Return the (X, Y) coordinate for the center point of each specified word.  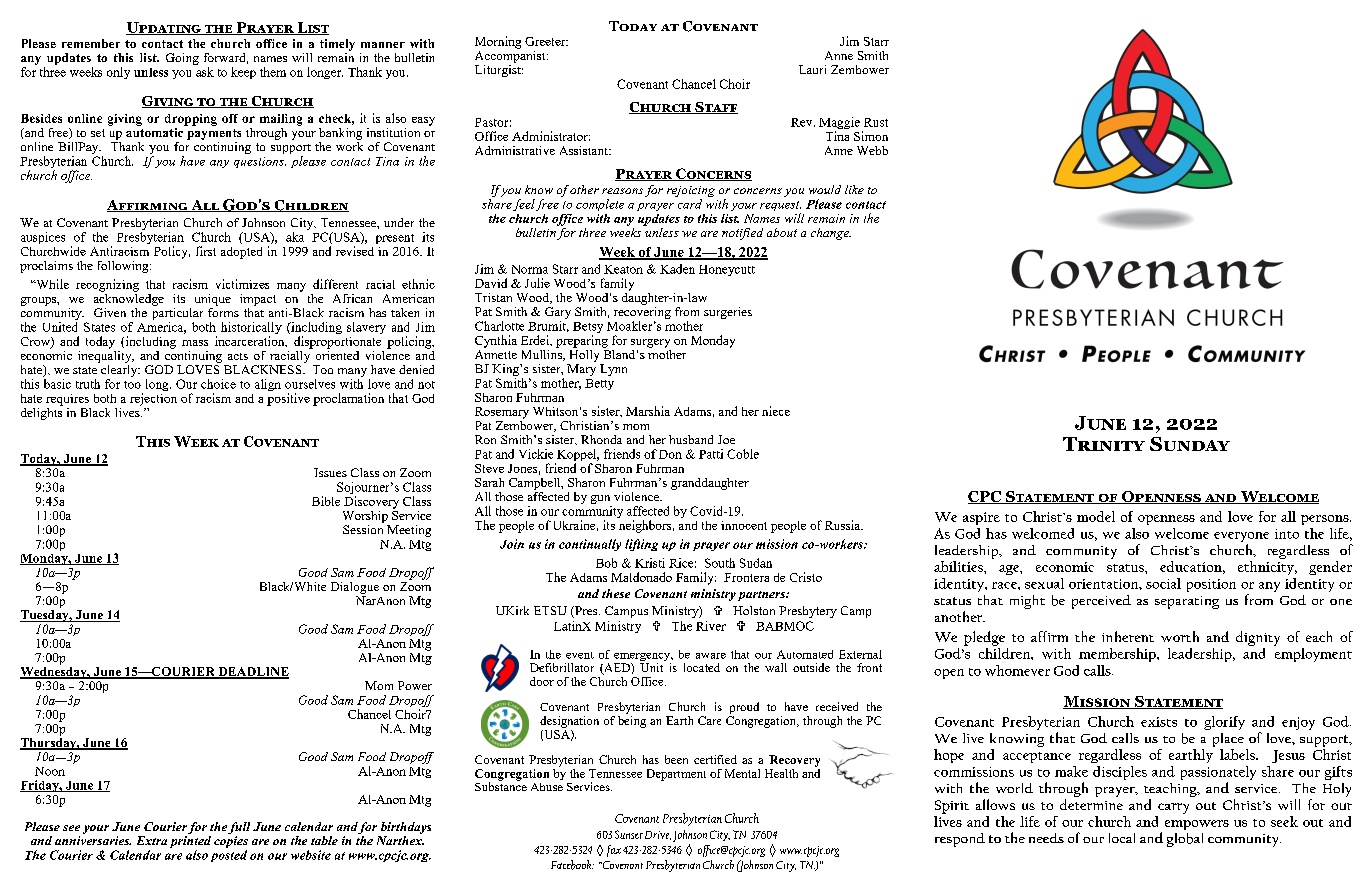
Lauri (812, 69)
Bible (326, 501)
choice (218, 384)
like (854, 189)
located (702, 667)
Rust (876, 122)
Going (182, 59)
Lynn (613, 370)
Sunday (1190, 444)
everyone (1241, 538)
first (206, 251)
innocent (744, 525)
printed (190, 843)
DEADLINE (252, 673)
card (690, 204)
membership (1118, 655)
